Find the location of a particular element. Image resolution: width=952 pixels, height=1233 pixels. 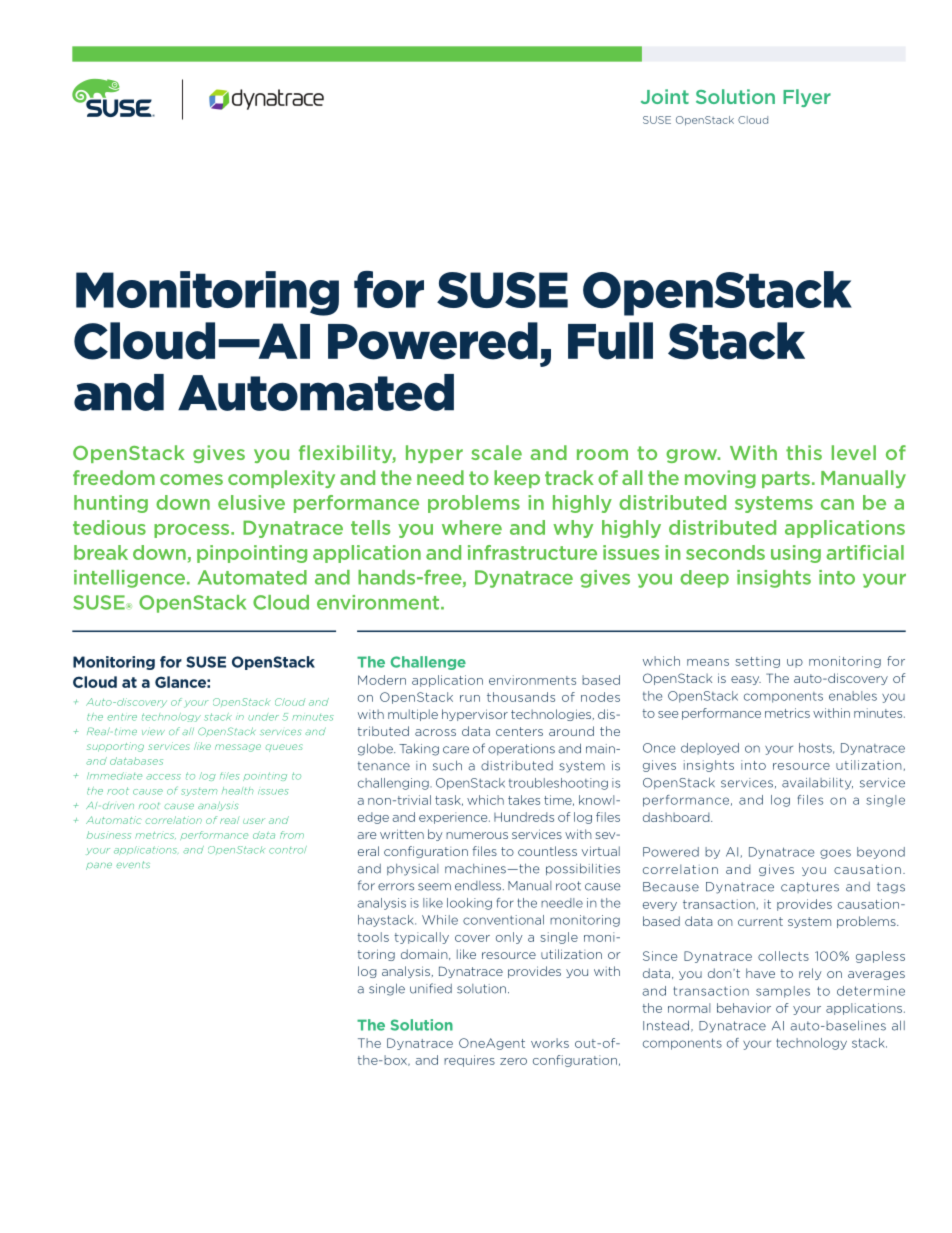

Full is located at coordinates (610, 341).
